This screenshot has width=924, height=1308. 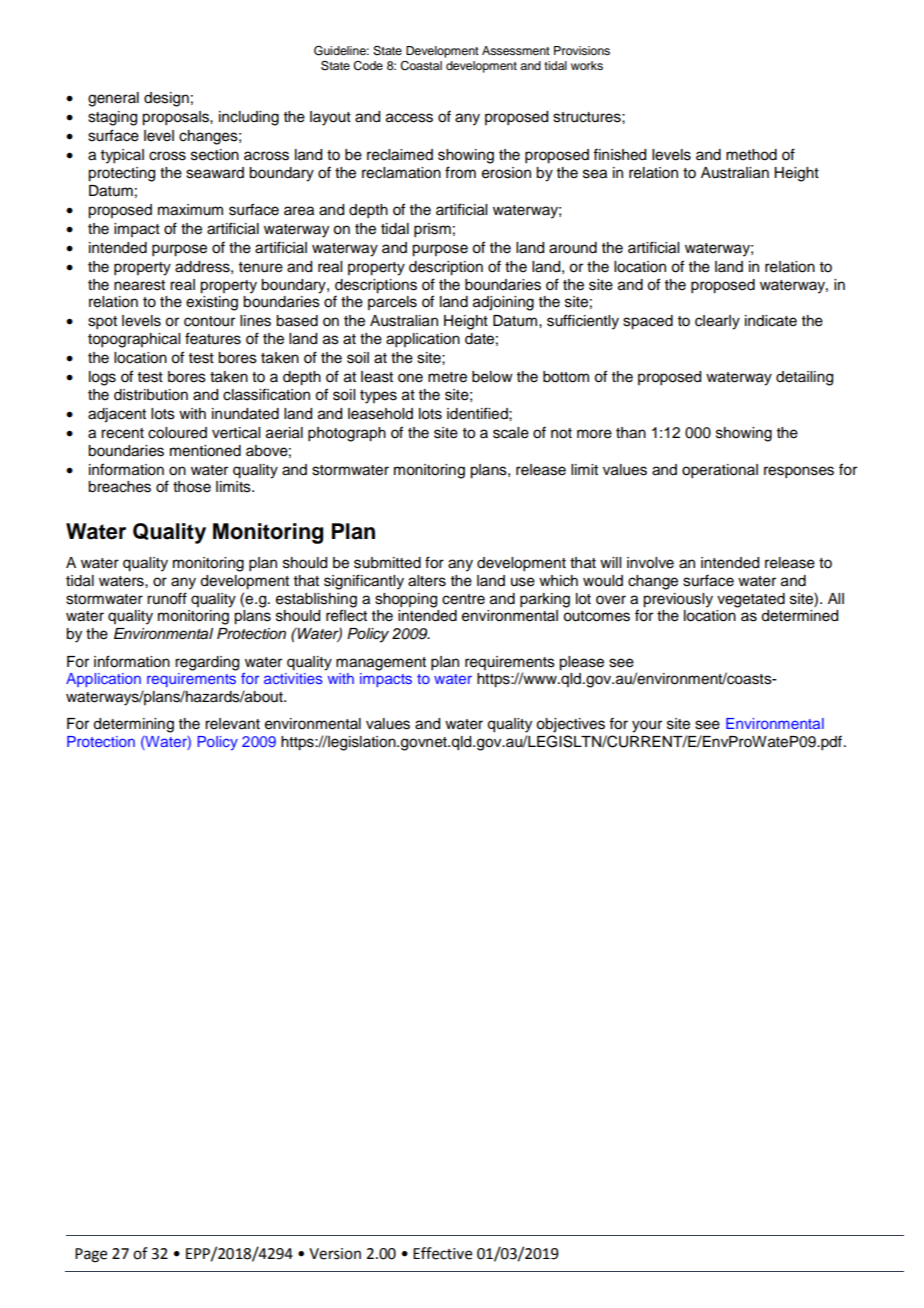 I want to click on determining, so click(x=133, y=725).
